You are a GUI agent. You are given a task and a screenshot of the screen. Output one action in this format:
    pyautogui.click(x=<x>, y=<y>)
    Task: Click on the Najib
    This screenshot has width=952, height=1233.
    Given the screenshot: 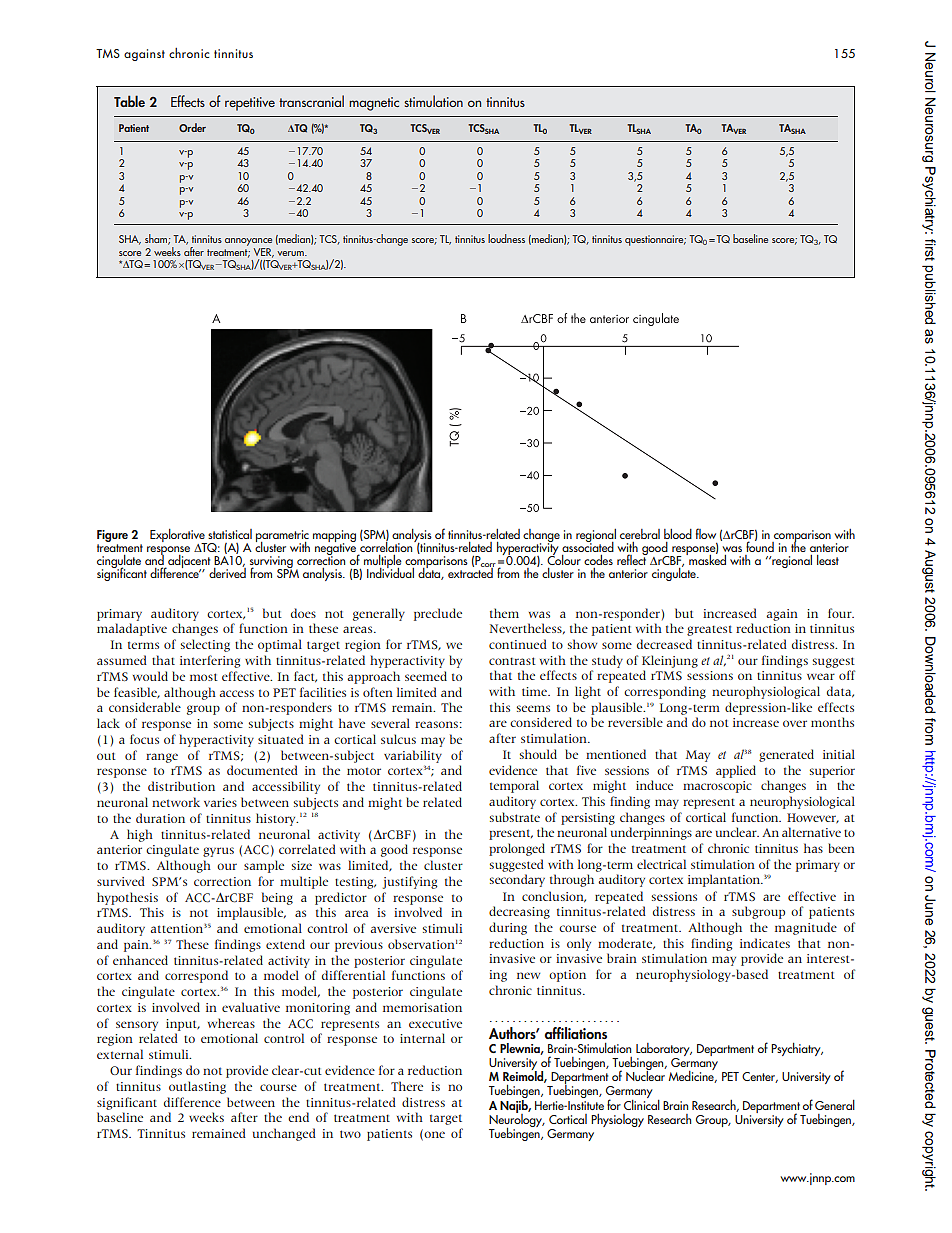 What is the action you would take?
    pyautogui.click(x=515, y=1106)
